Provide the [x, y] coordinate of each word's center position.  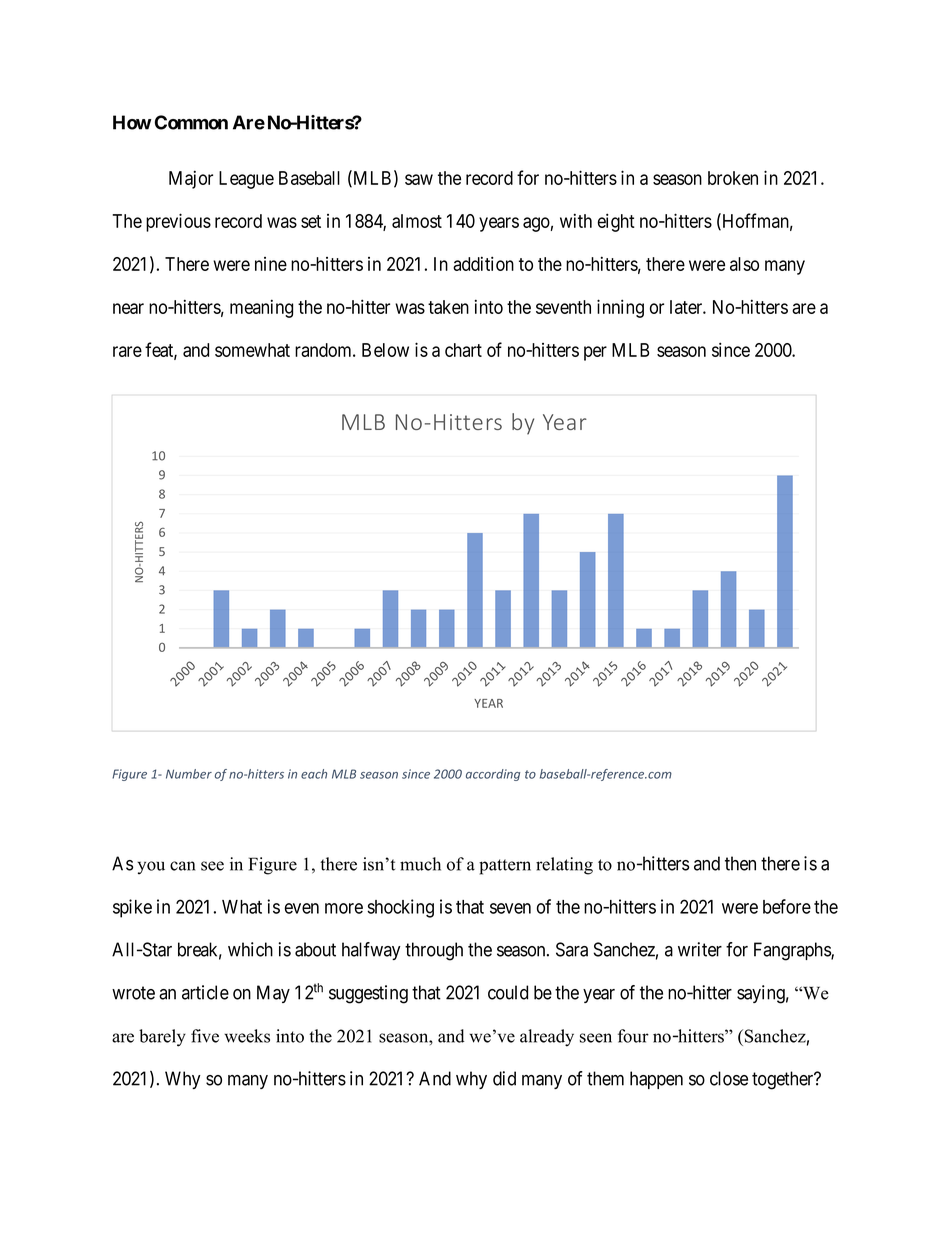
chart [463, 350]
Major [191, 179]
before [787, 906]
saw [419, 179]
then [740, 863]
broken [733, 178]
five [205, 1036]
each [314, 774]
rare [127, 351]
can [182, 866]
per [595, 353]
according [493, 775]
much [420, 864]
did [504, 1078]
